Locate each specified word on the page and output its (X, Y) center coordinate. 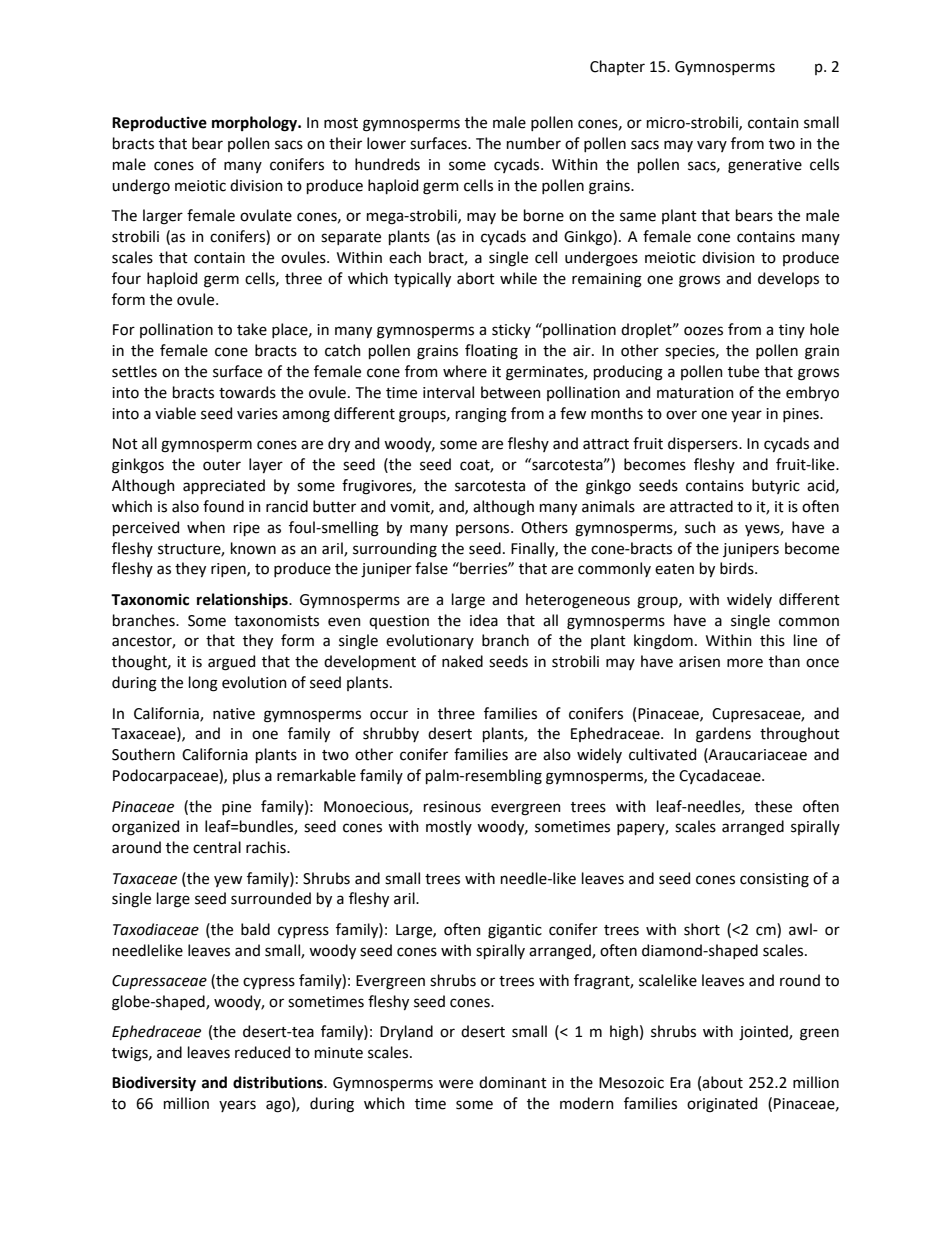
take (252, 329)
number (534, 143)
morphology (256, 124)
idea (484, 620)
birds (738, 568)
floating (491, 352)
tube (743, 371)
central (217, 847)
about (722, 1082)
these (773, 806)
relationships (243, 600)
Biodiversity (154, 1083)
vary (712, 146)
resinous (452, 807)
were (456, 1084)
